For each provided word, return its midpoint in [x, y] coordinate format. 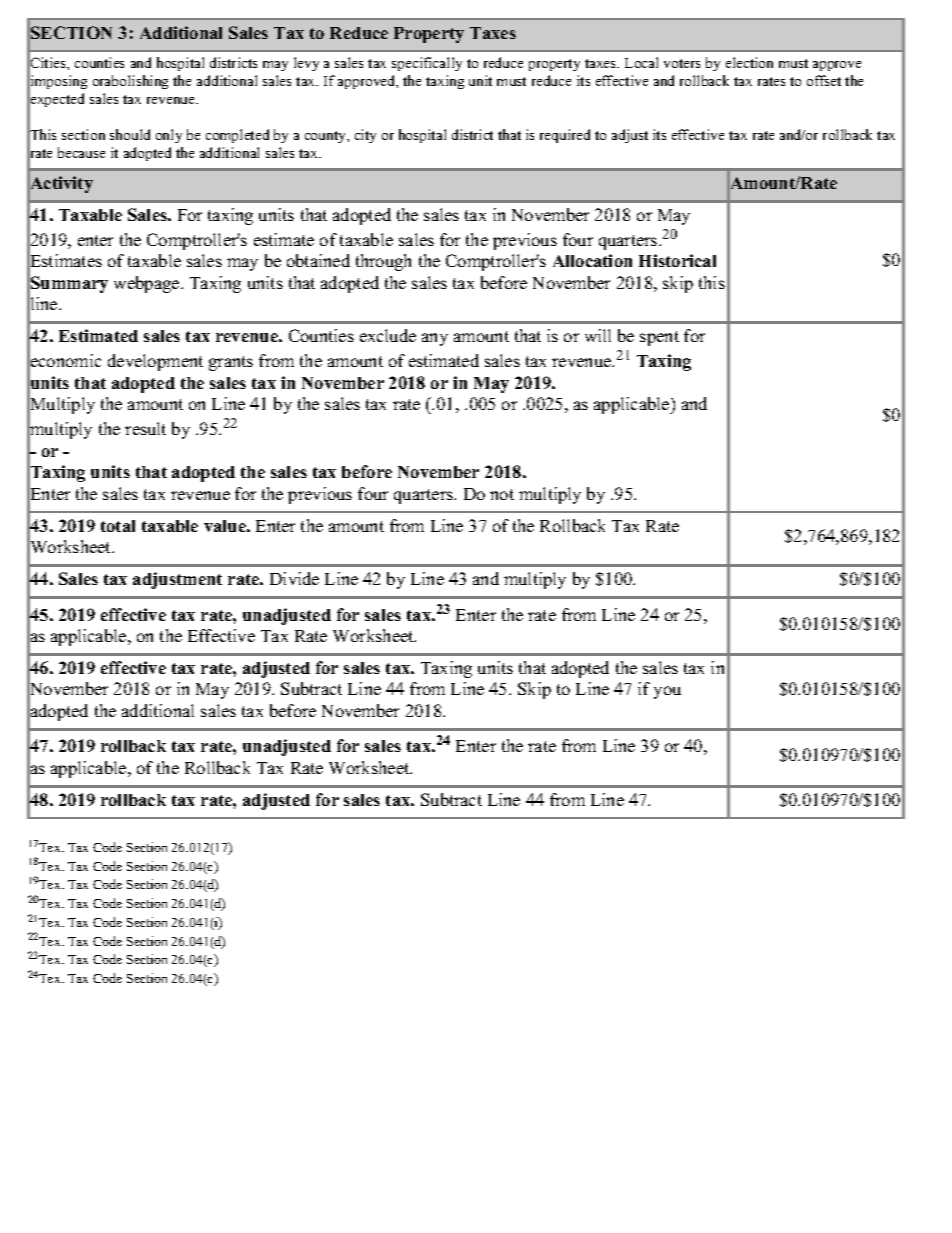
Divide [294, 578]
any [435, 339]
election [749, 62]
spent [659, 338]
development [155, 362]
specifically [427, 64]
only [169, 136]
